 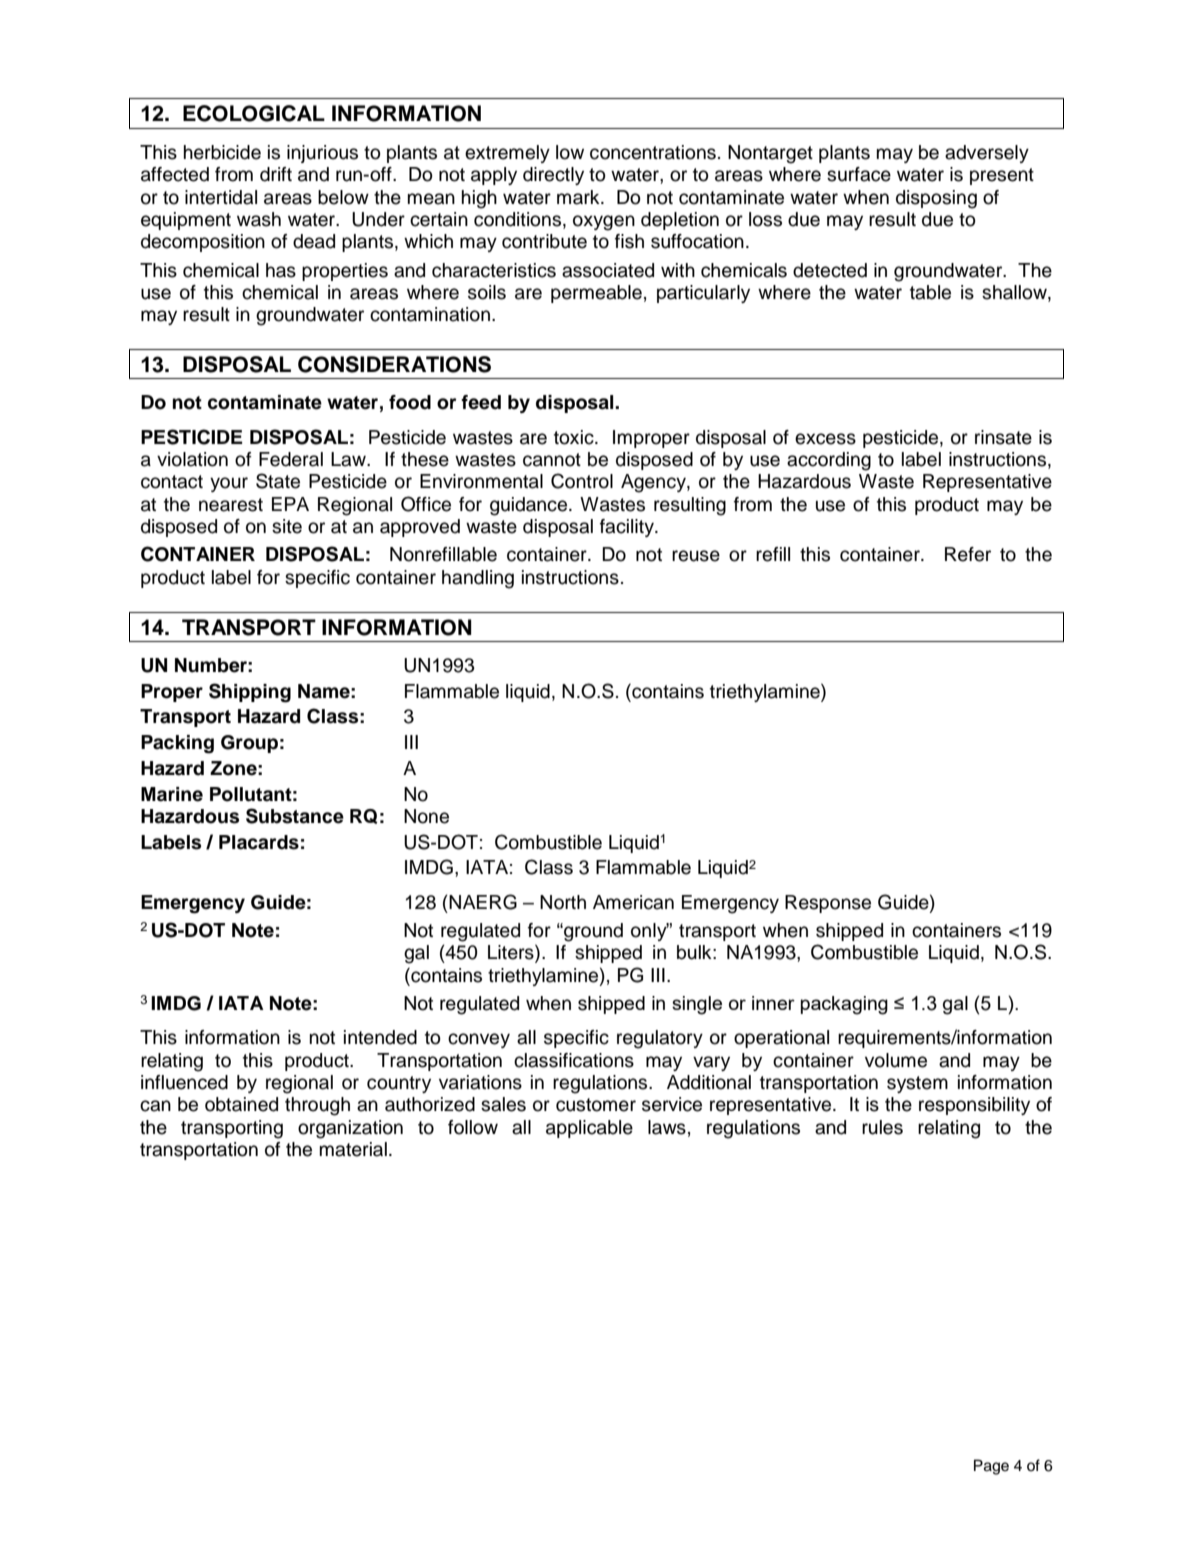 I want to click on North, so click(x=563, y=902).
